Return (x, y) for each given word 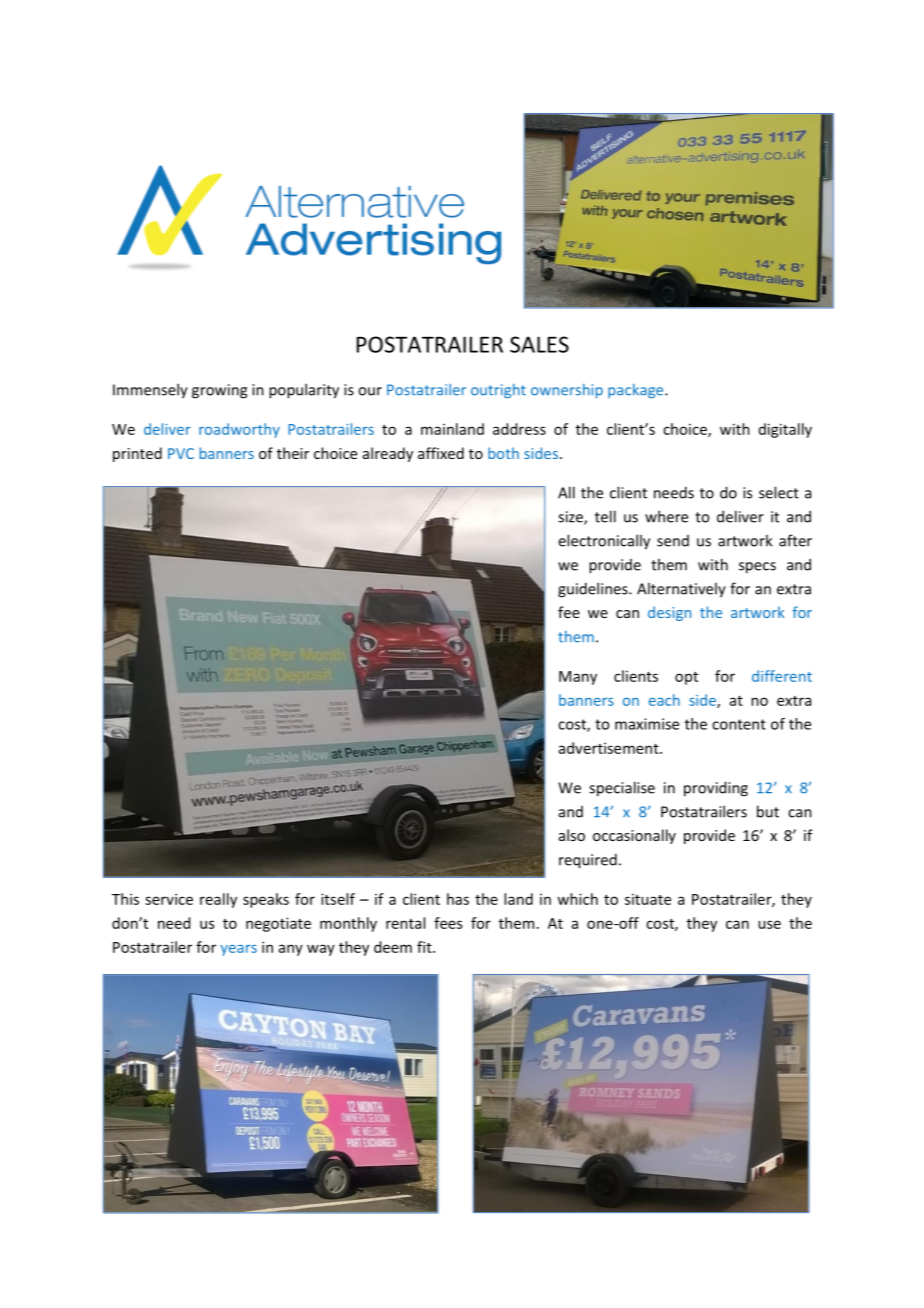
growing (219, 391)
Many (578, 678)
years (238, 950)
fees (448, 923)
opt (686, 678)
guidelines (594, 590)
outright (498, 391)
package (637, 391)
